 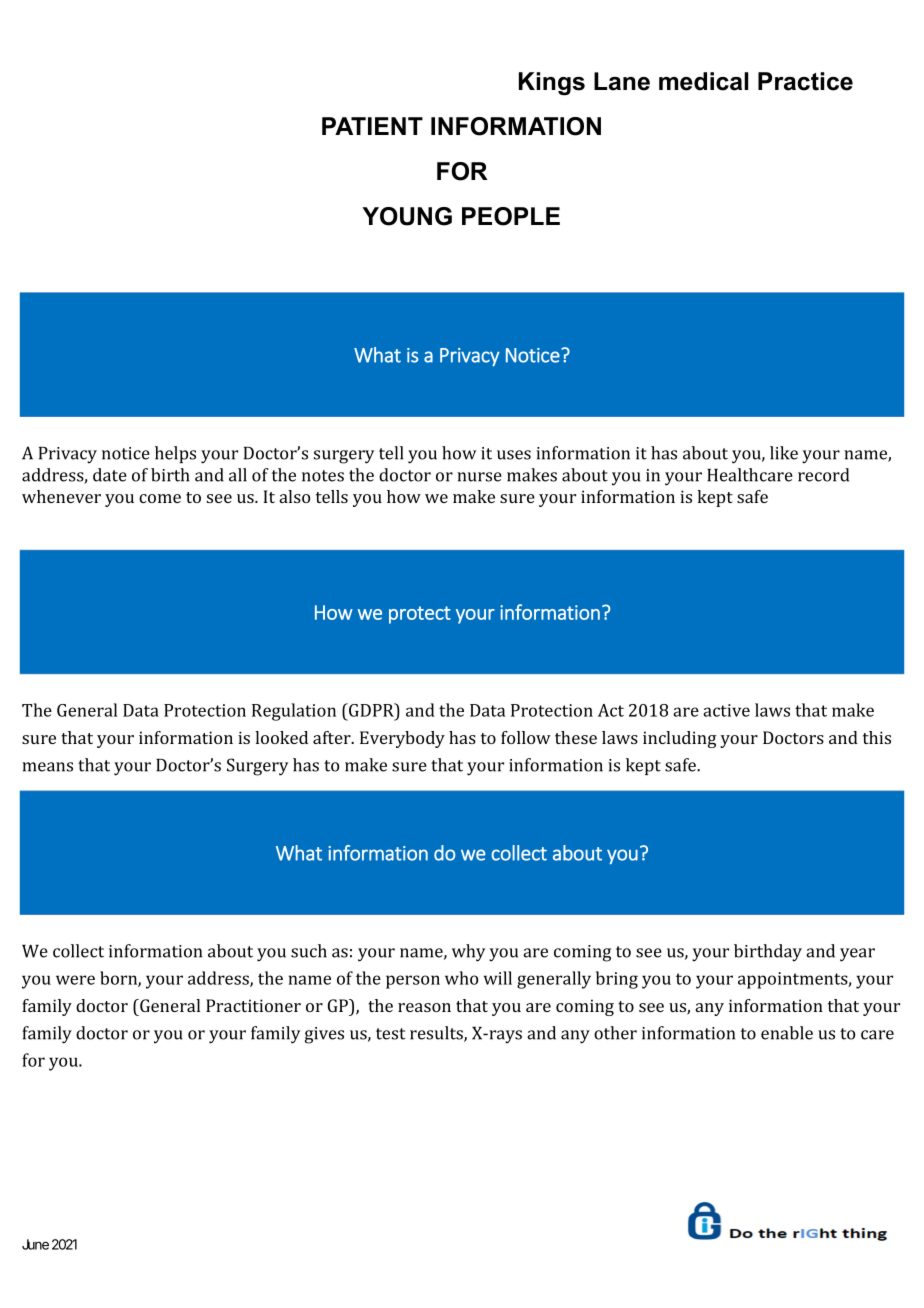 What do you see at coordinates (805, 81) in the screenshot?
I see `Practice` at bounding box center [805, 81].
